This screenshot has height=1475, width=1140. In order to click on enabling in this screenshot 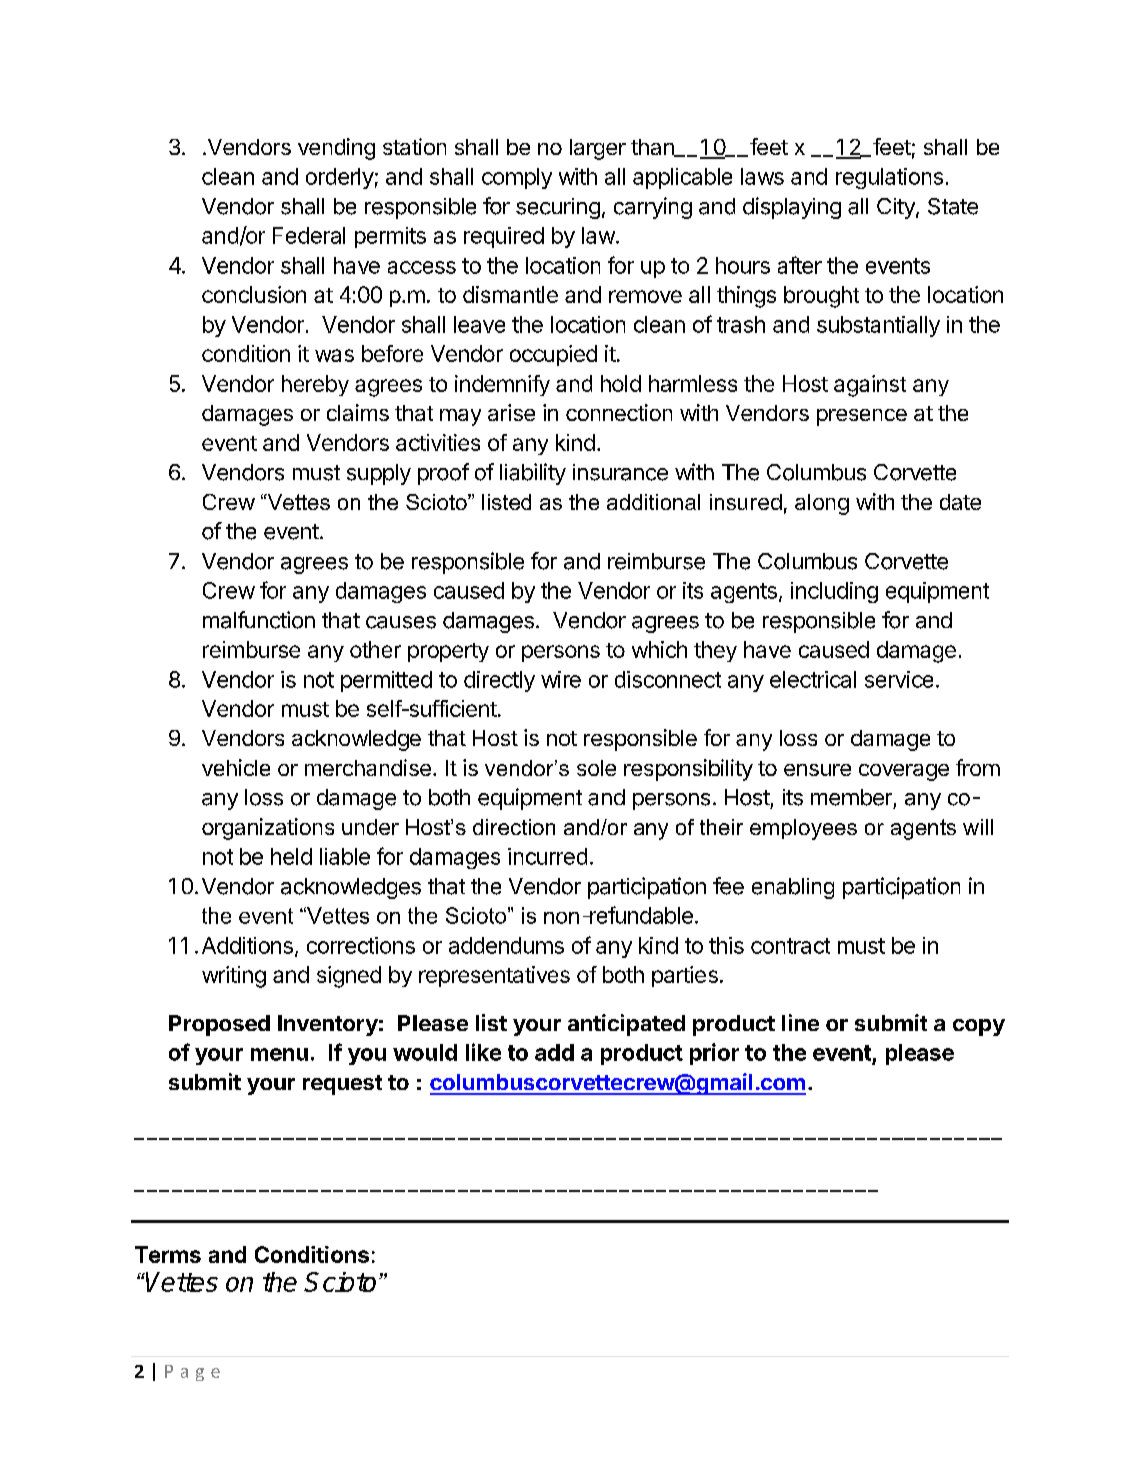, I will do `click(793, 888)`.
